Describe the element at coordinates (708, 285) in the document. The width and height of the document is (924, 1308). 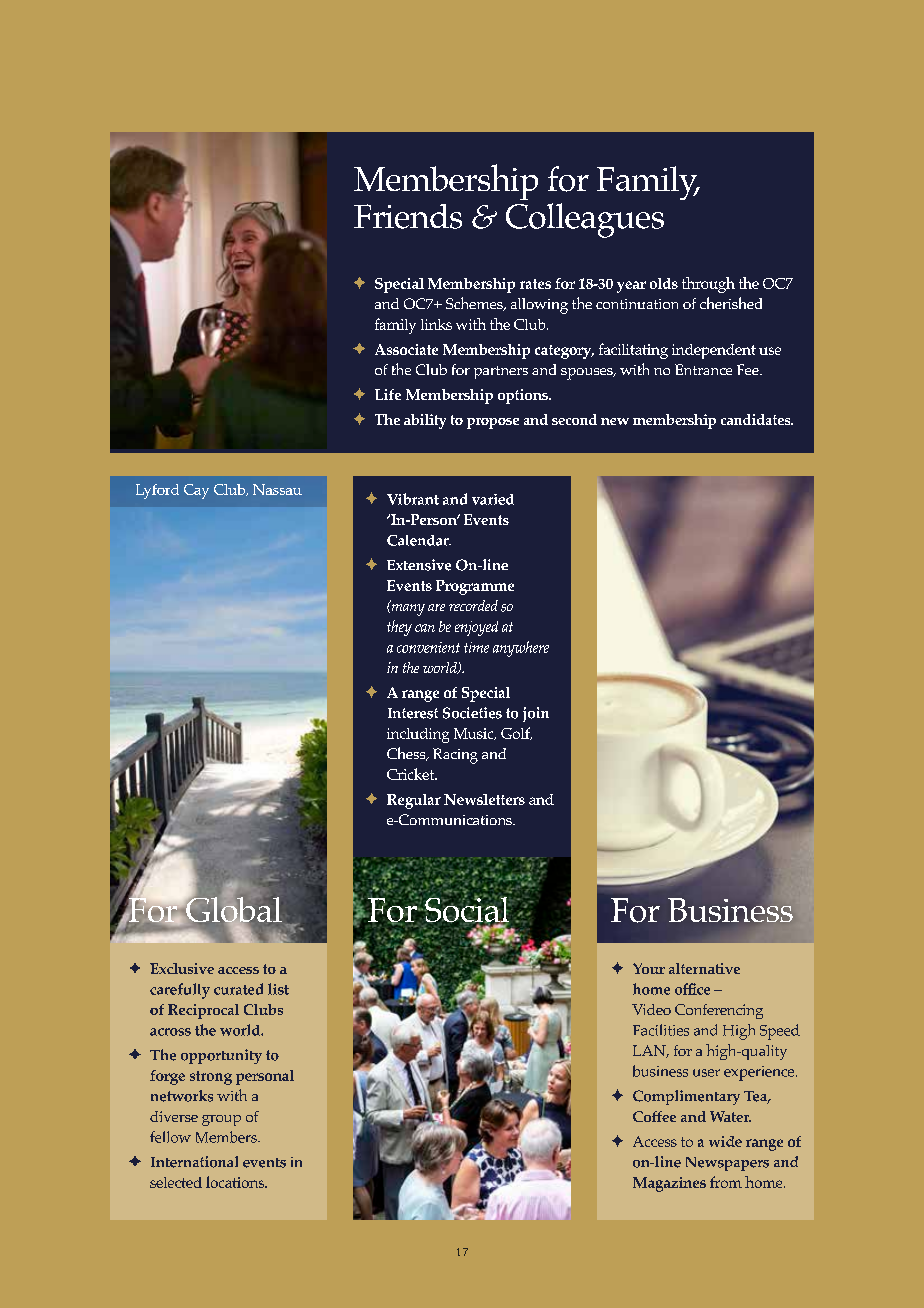
I see `through` at that location.
